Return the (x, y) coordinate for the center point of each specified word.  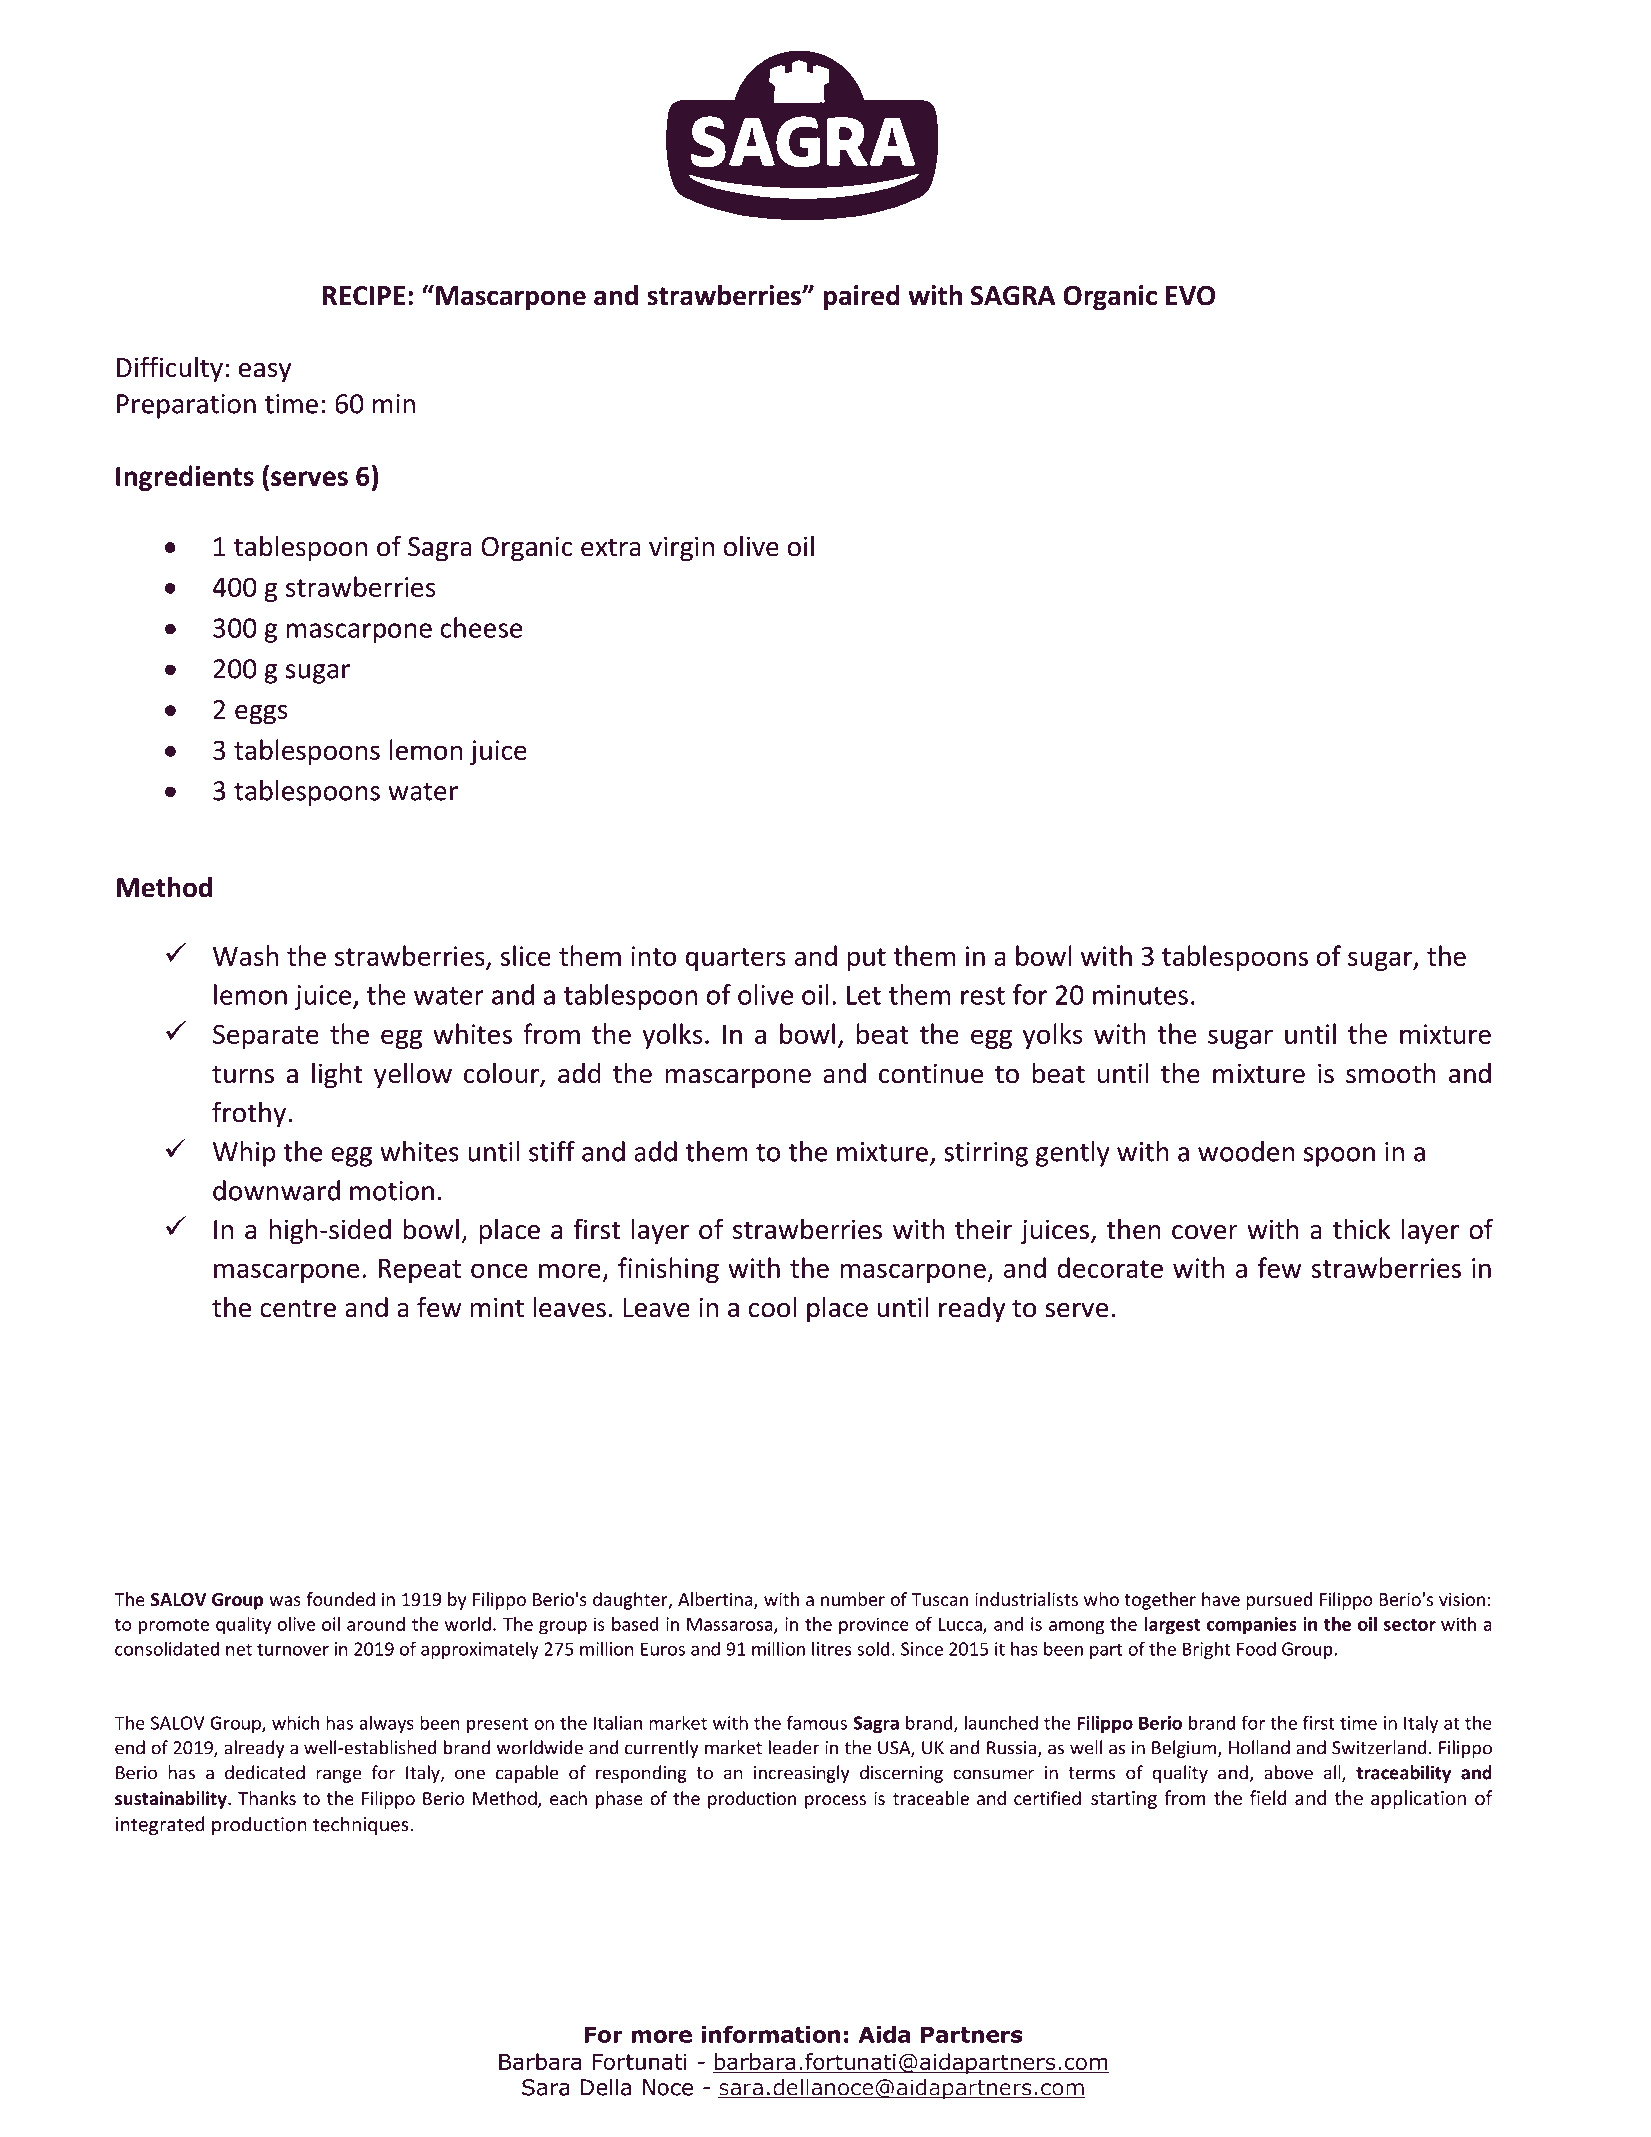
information (771, 2034)
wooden (1246, 1151)
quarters (736, 959)
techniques (361, 1825)
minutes (1140, 995)
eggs (261, 715)
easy (265, 373)
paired (862, 298)
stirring (986, 1154)
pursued (1279, 1601)
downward (276, 1190)
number (853, 1599)
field (1268, 1797)
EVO (1190, 296)
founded (340, 1599)
